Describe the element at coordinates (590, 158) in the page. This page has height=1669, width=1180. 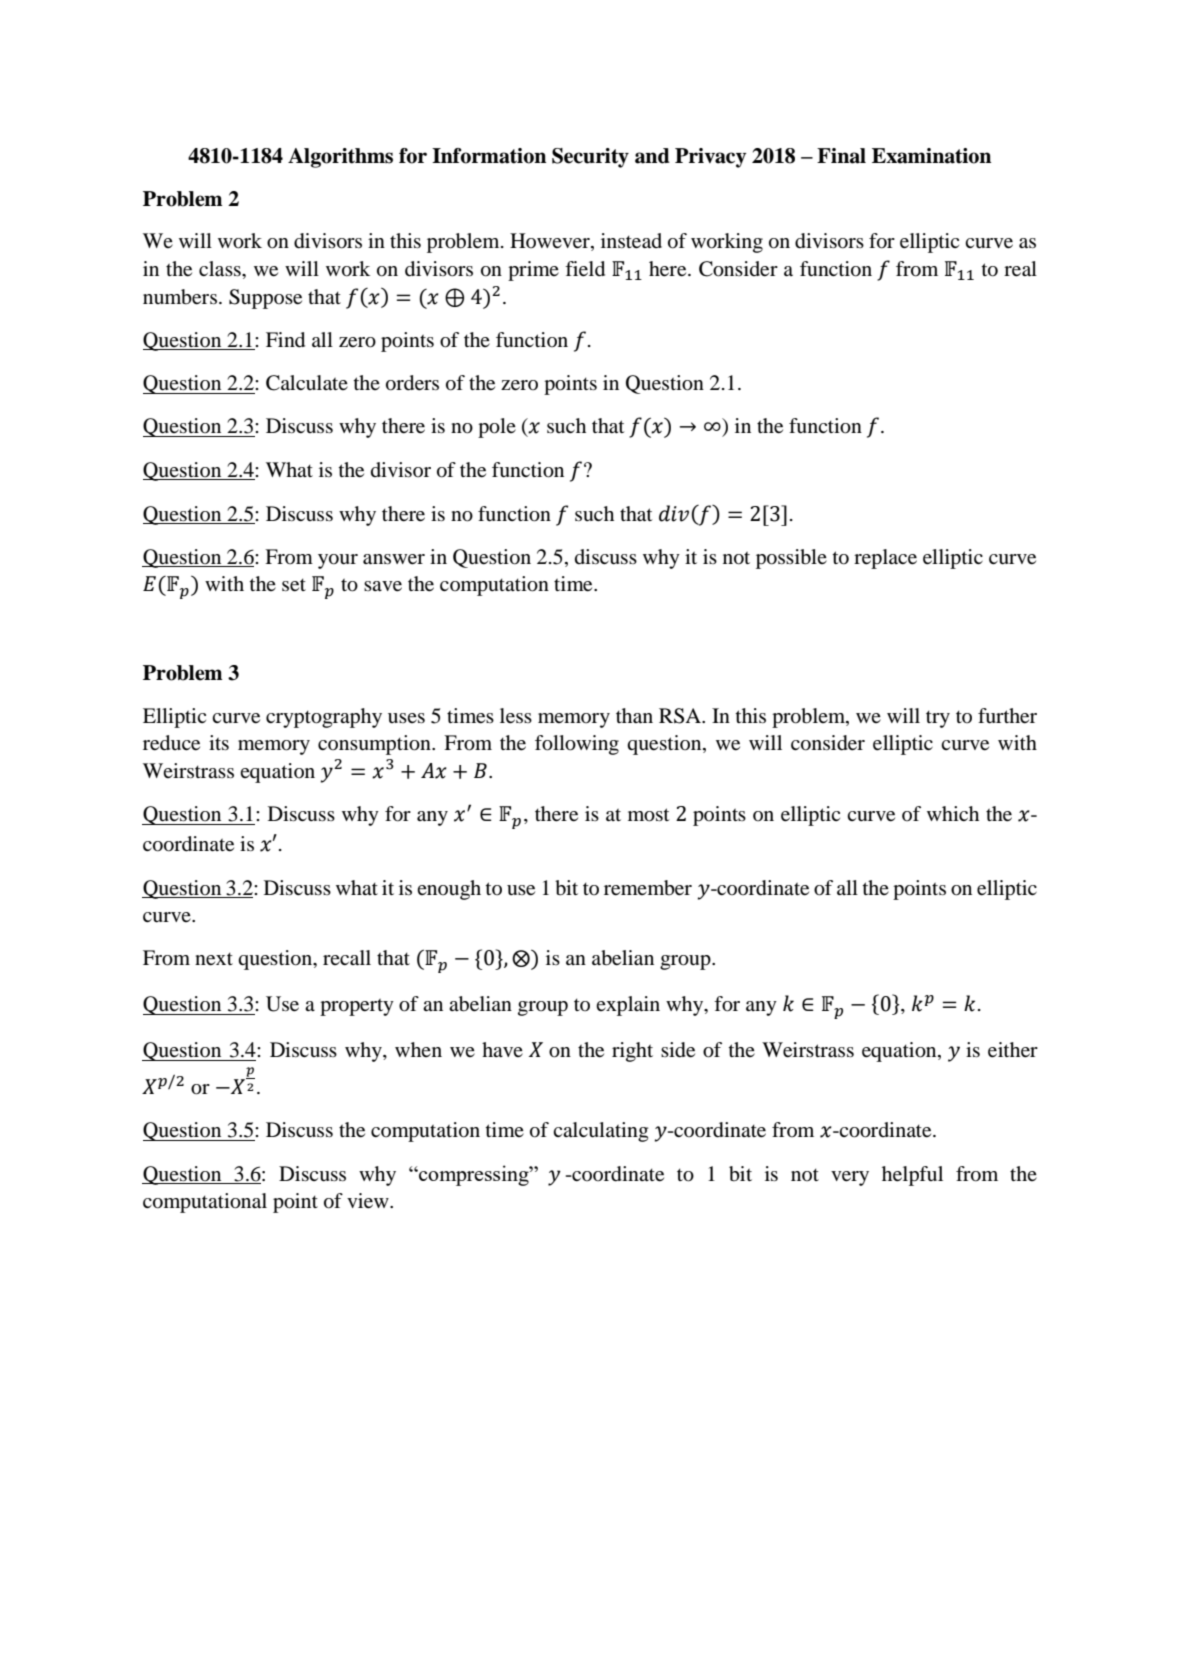
I see `Security` at that location.
